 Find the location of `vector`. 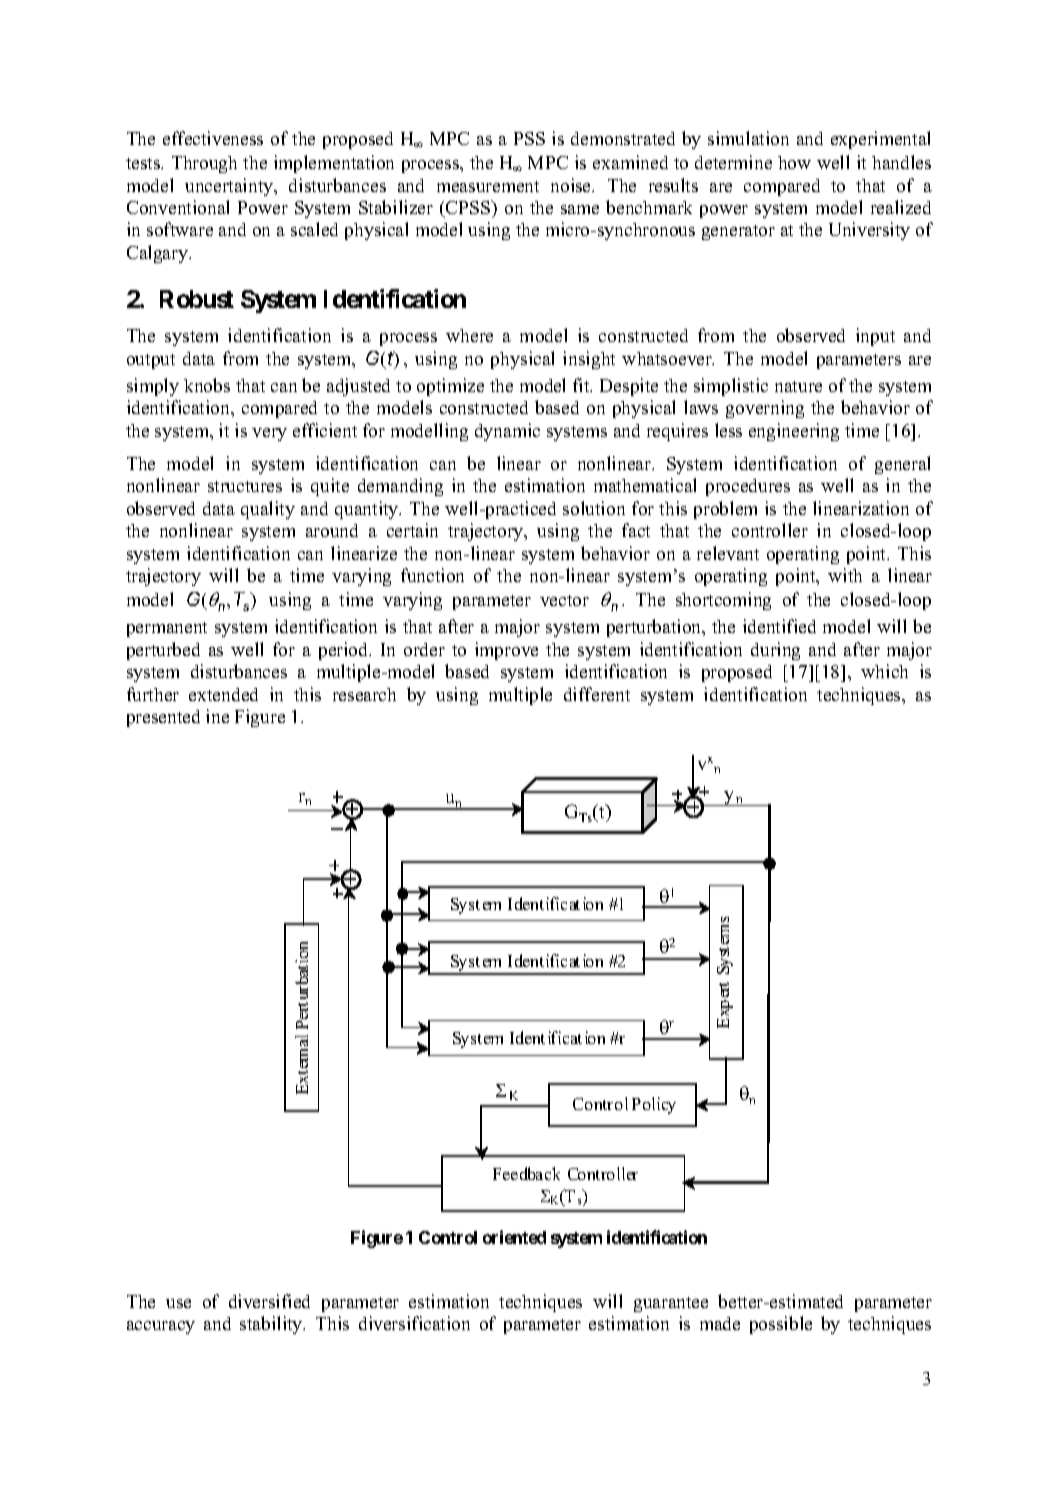

vector is located at coordinates (564, 600).
